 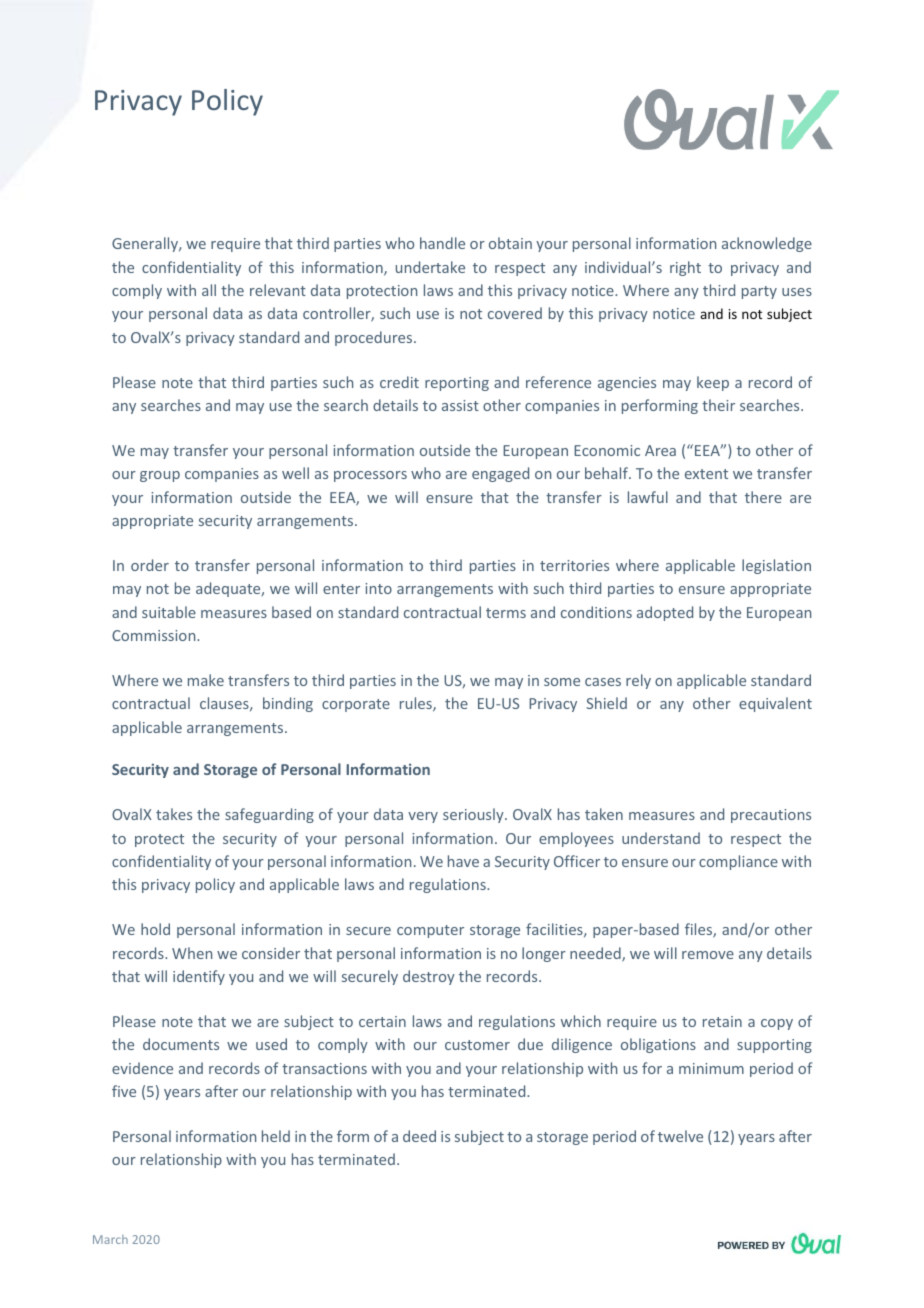 I want to click on relevant, so click(x=278, y=290).
